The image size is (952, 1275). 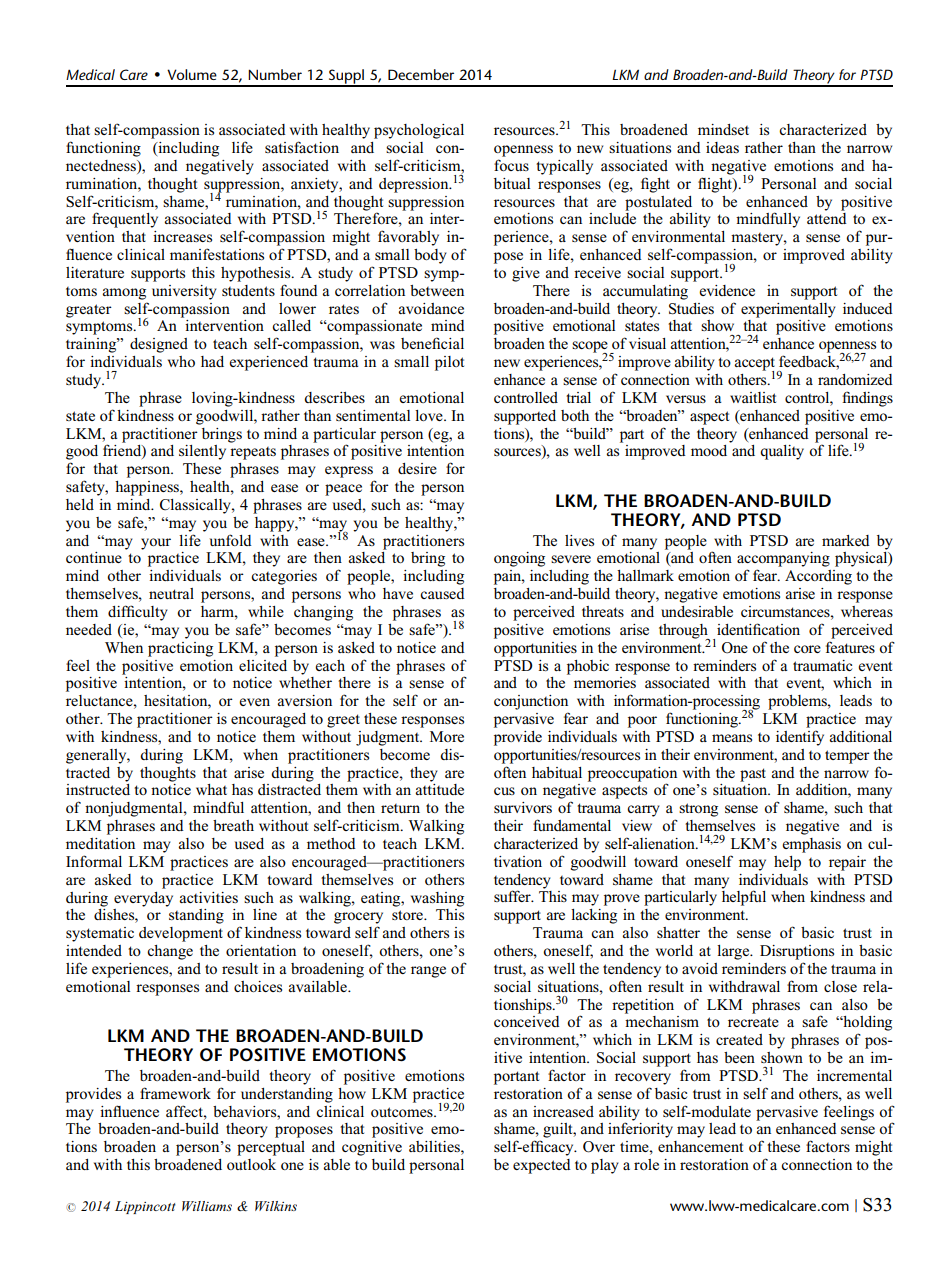 I want to click on role, so click(x=646, y=1164).
